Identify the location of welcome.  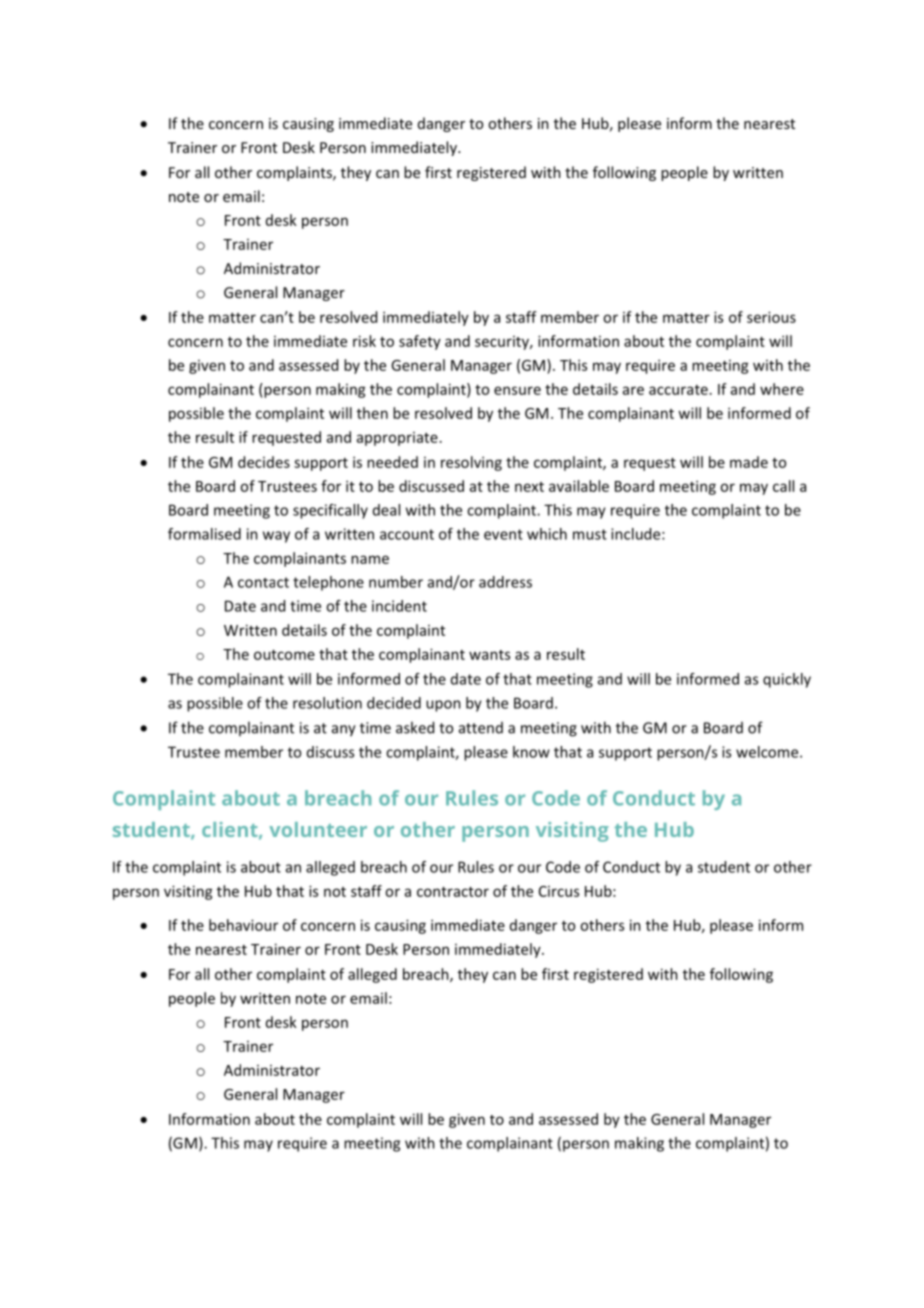
(768, 752).
